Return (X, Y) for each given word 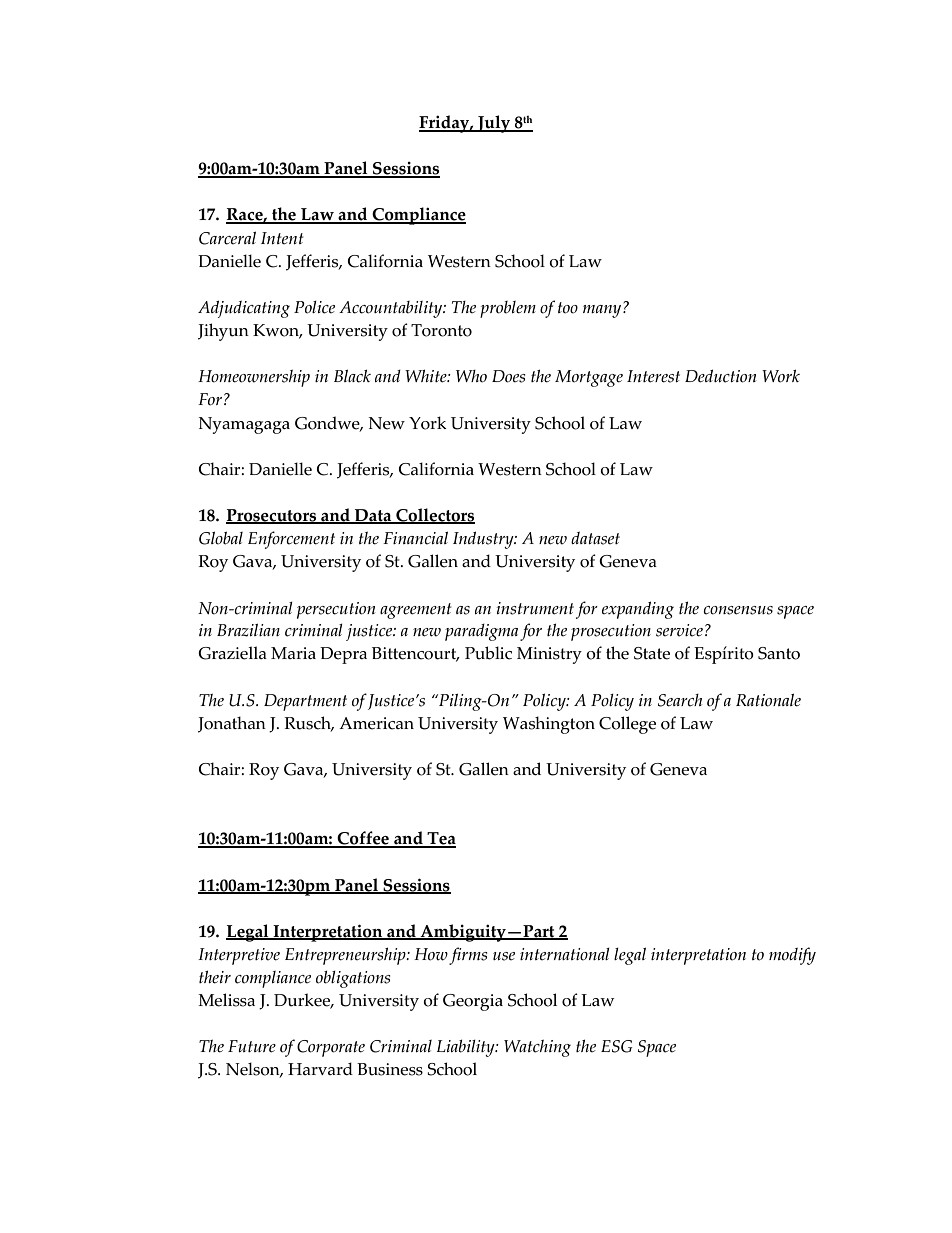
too (568, 308)
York (428, 423)
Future (252, 1046)
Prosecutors (272, 516)
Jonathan (232, 724)
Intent (282, 238)
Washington (549, 725)
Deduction (720, 376)
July (494, 124)
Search (680, 700)
